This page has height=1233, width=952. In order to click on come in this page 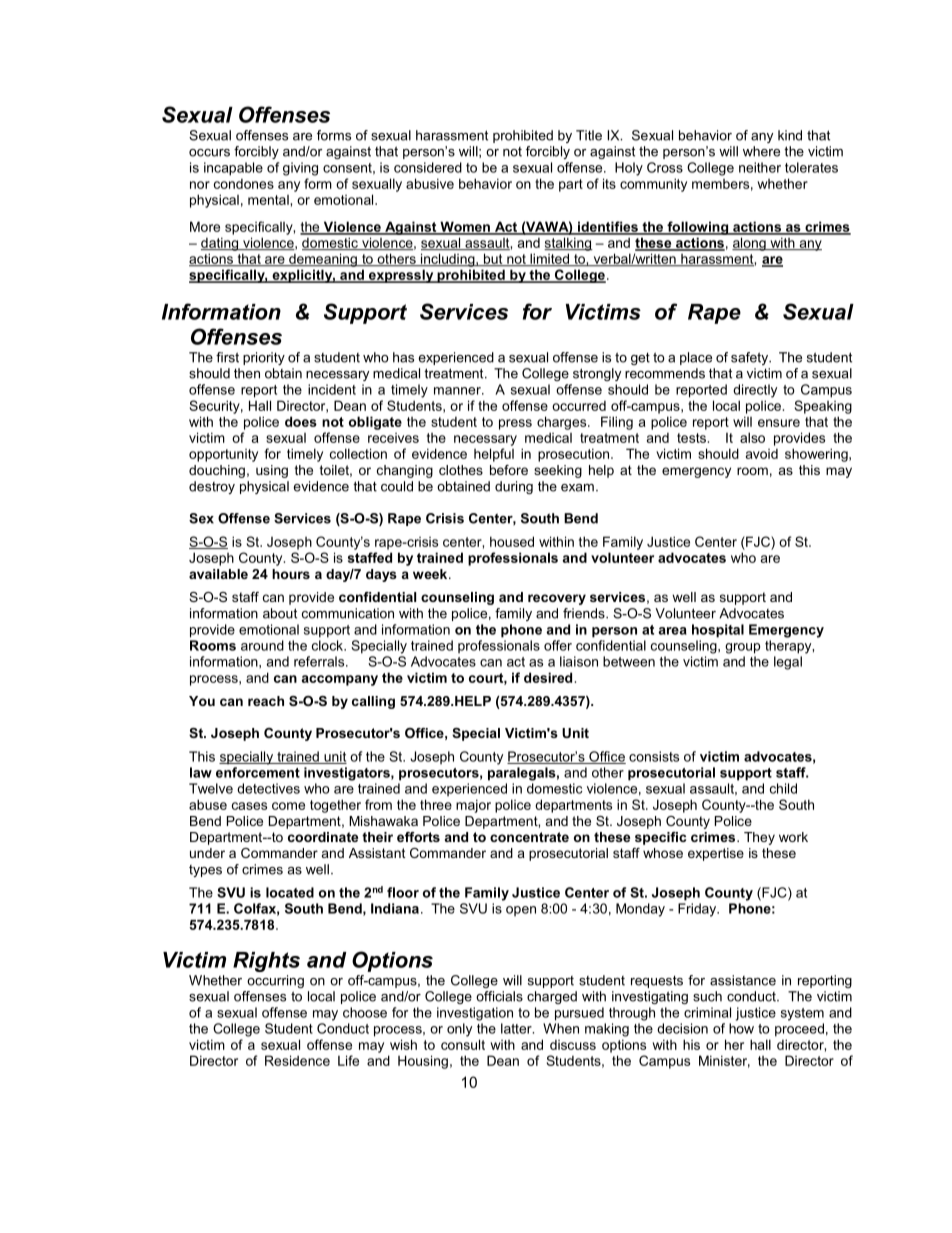, I will do `click(288, 806)`.
